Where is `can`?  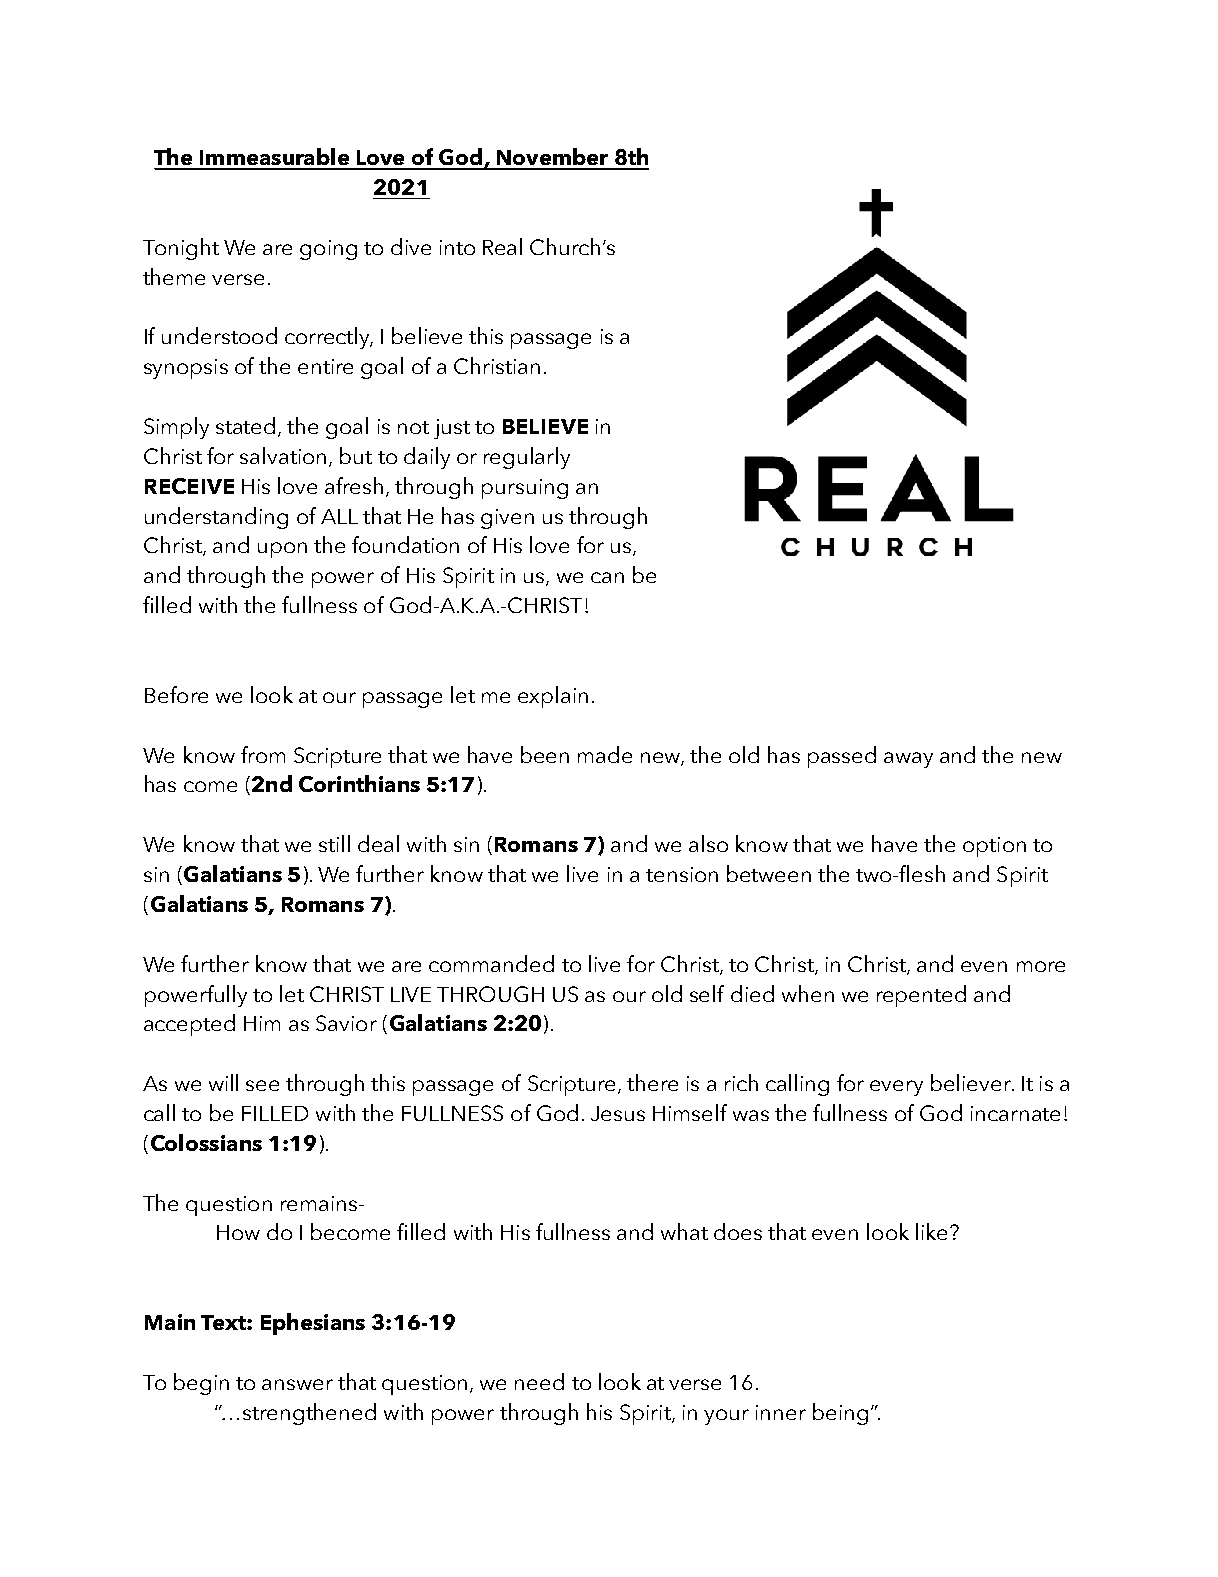
can is located at coordinates (607, 577).
